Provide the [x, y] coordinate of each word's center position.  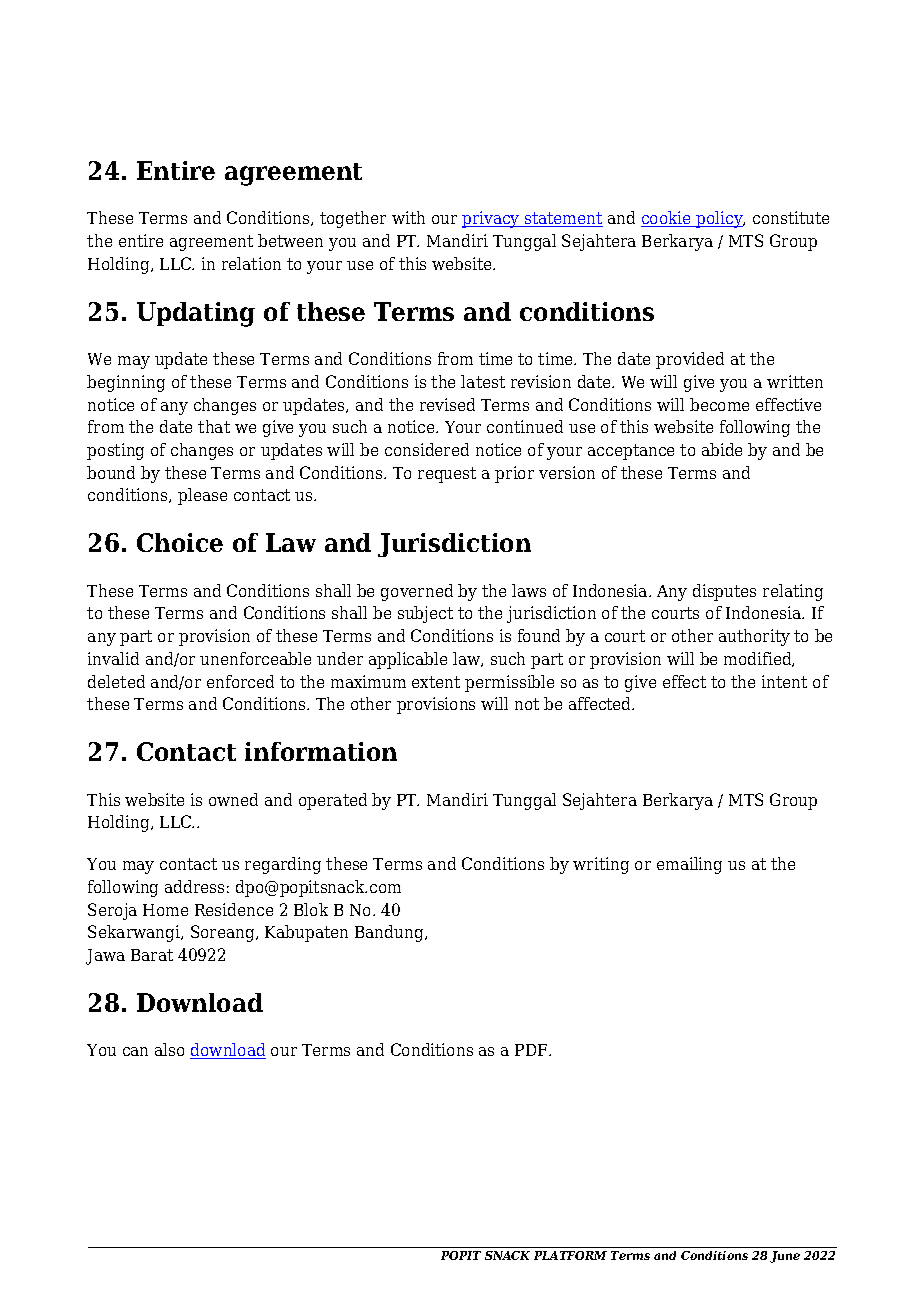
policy [720, 219]
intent [784, 681]
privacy [492, 219]
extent [436, 682]
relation [251, 263]
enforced [240, 681]
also [169, 1049]
